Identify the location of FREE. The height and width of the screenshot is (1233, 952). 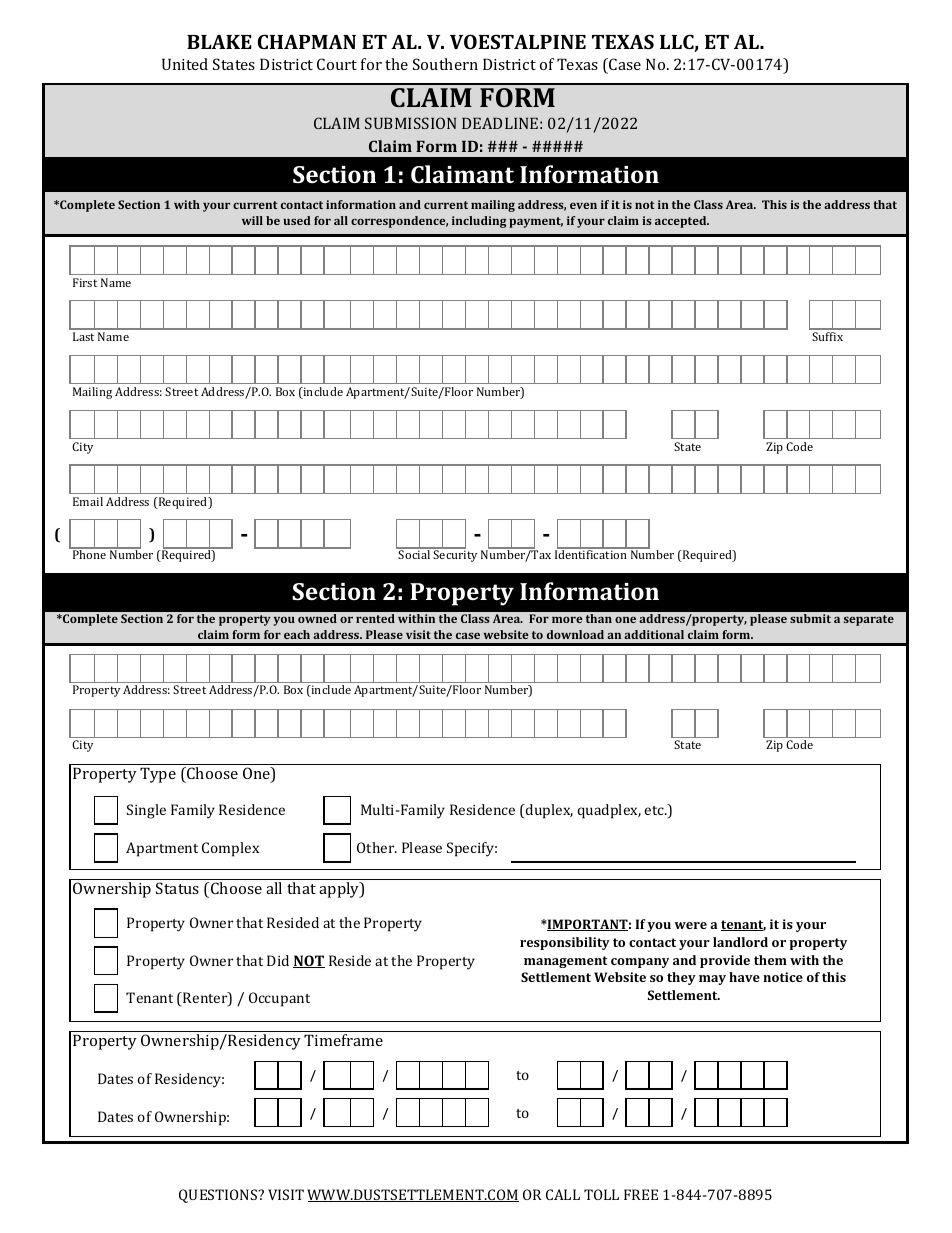
(641, 1194).
